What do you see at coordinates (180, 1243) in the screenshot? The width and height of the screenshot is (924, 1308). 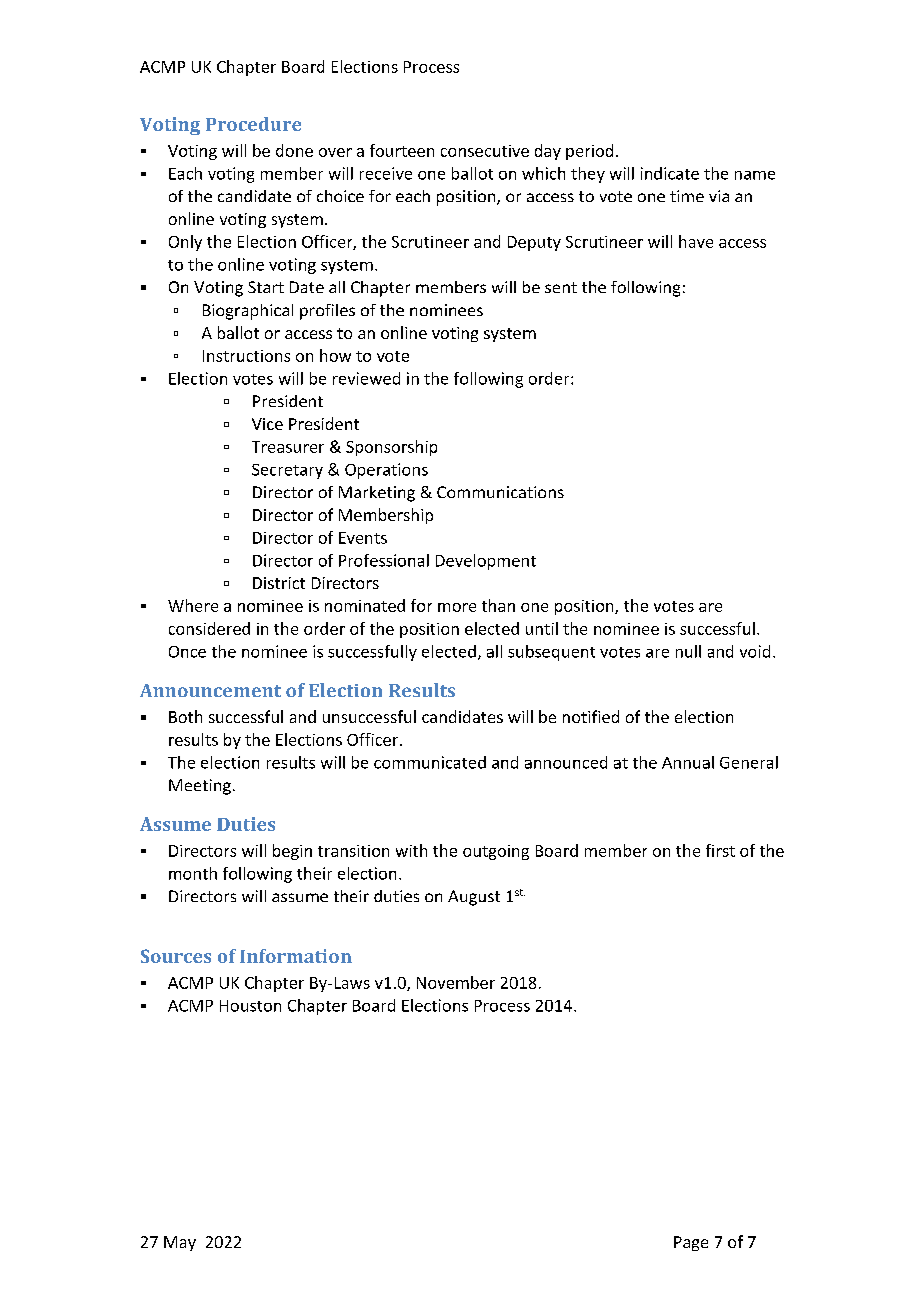 I see `May` at bounding box center [180, 1243].
